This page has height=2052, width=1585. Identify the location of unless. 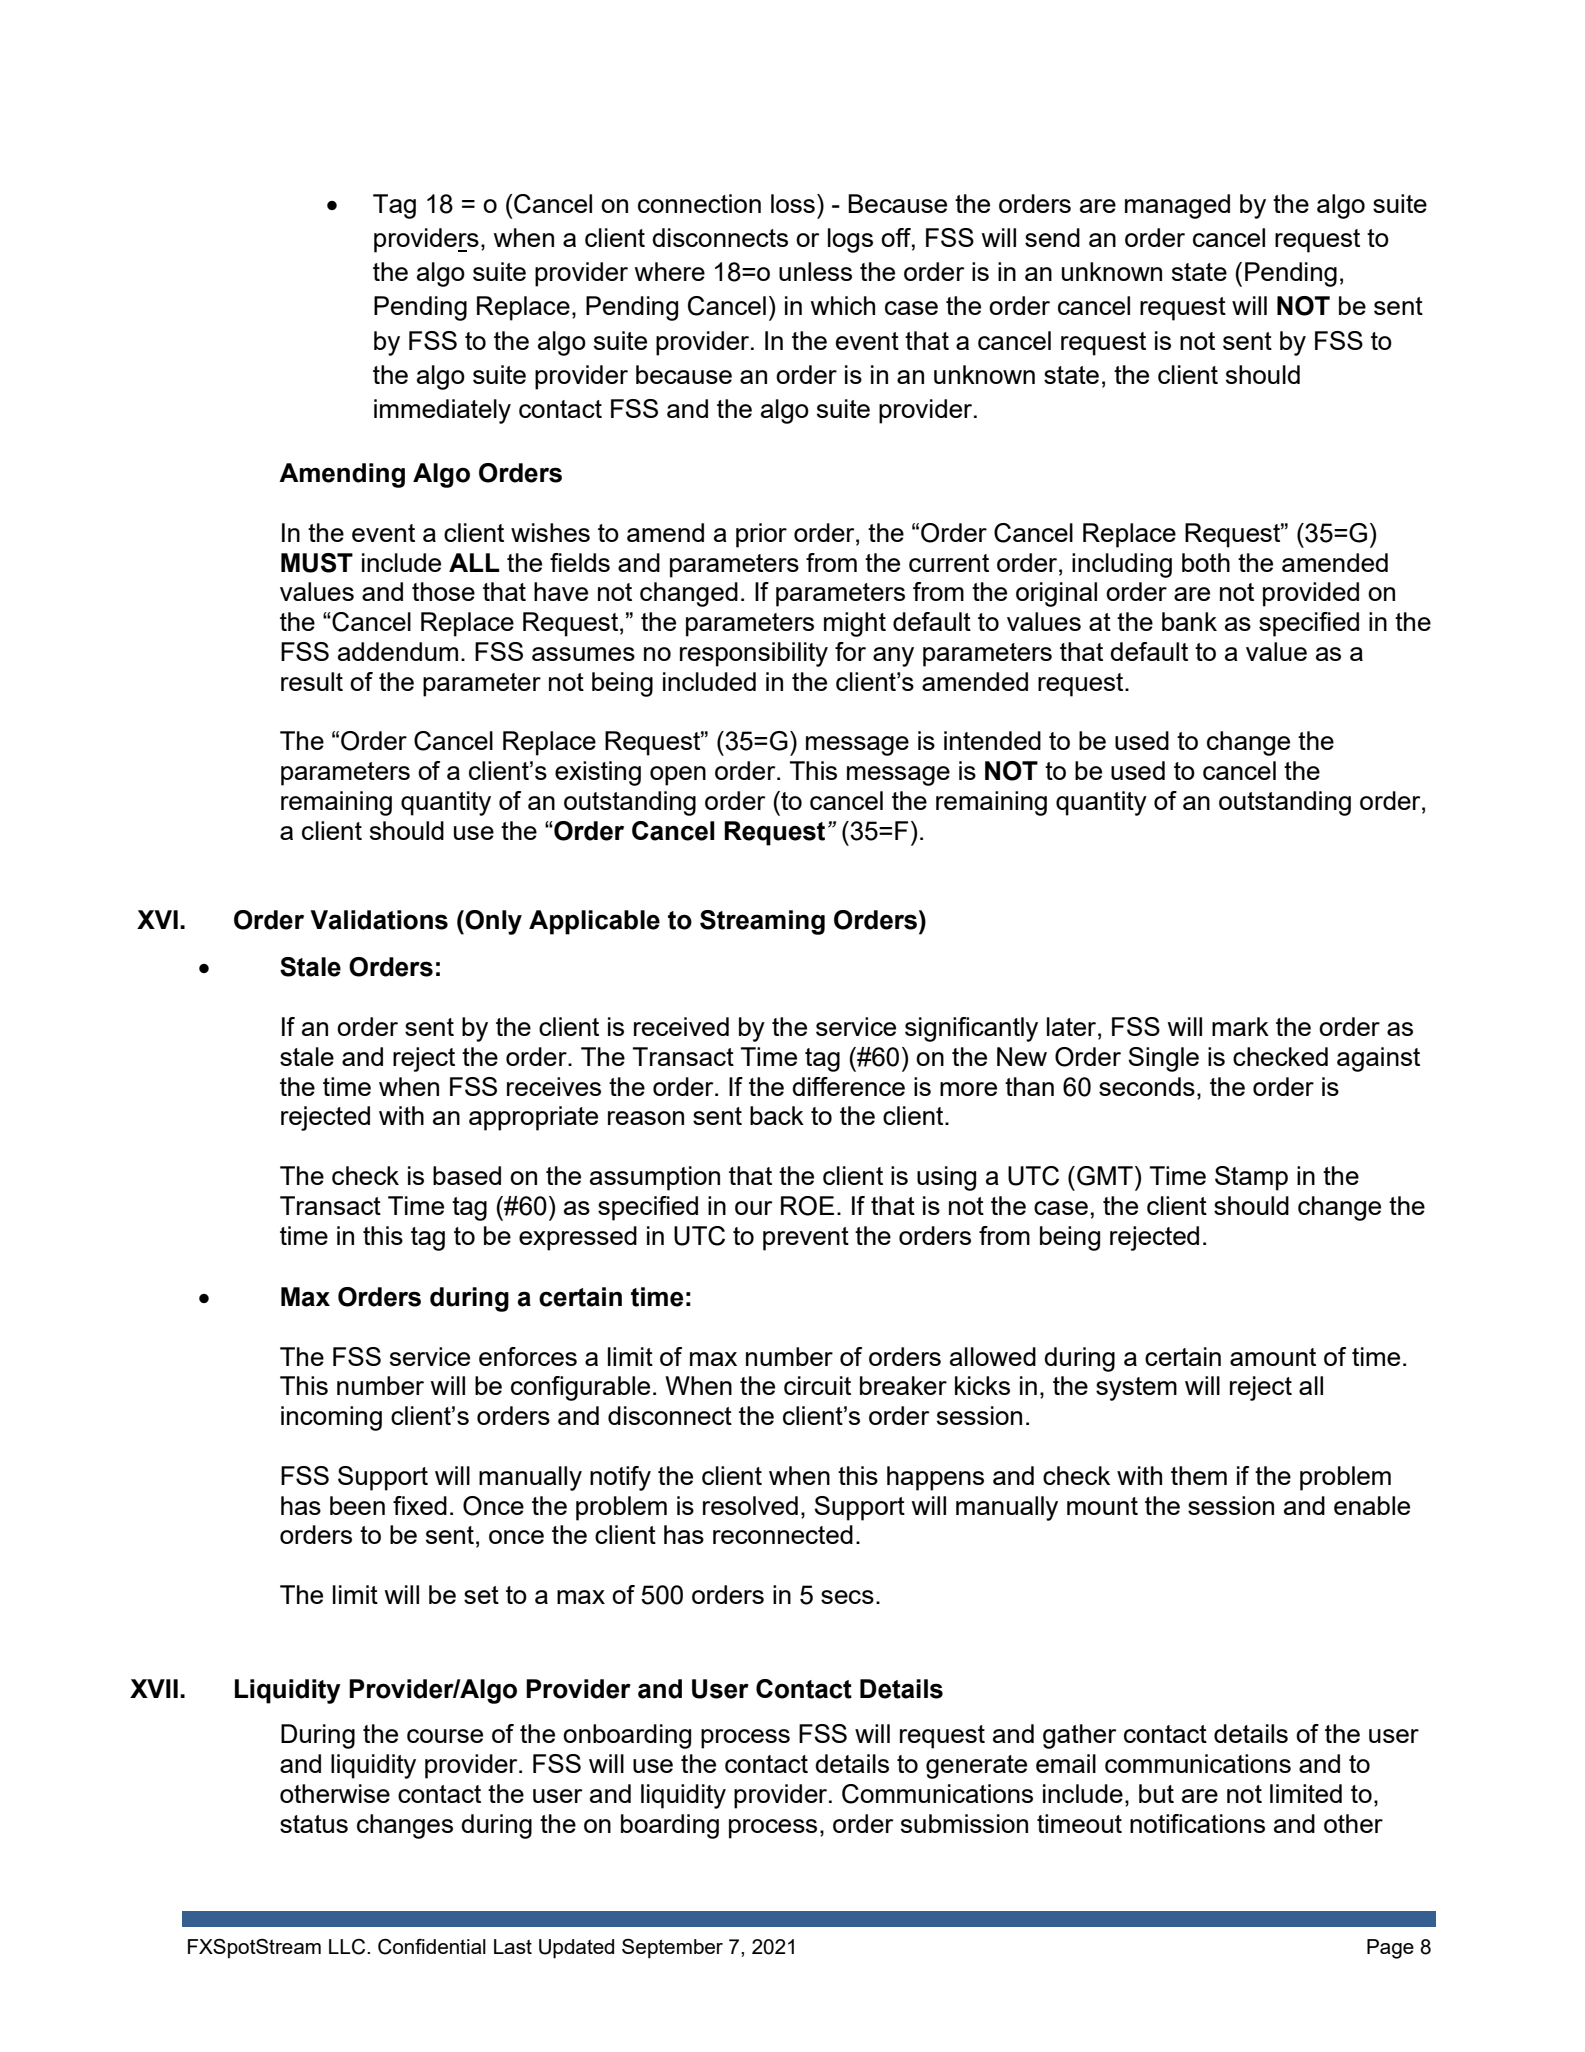
(815, 271).
